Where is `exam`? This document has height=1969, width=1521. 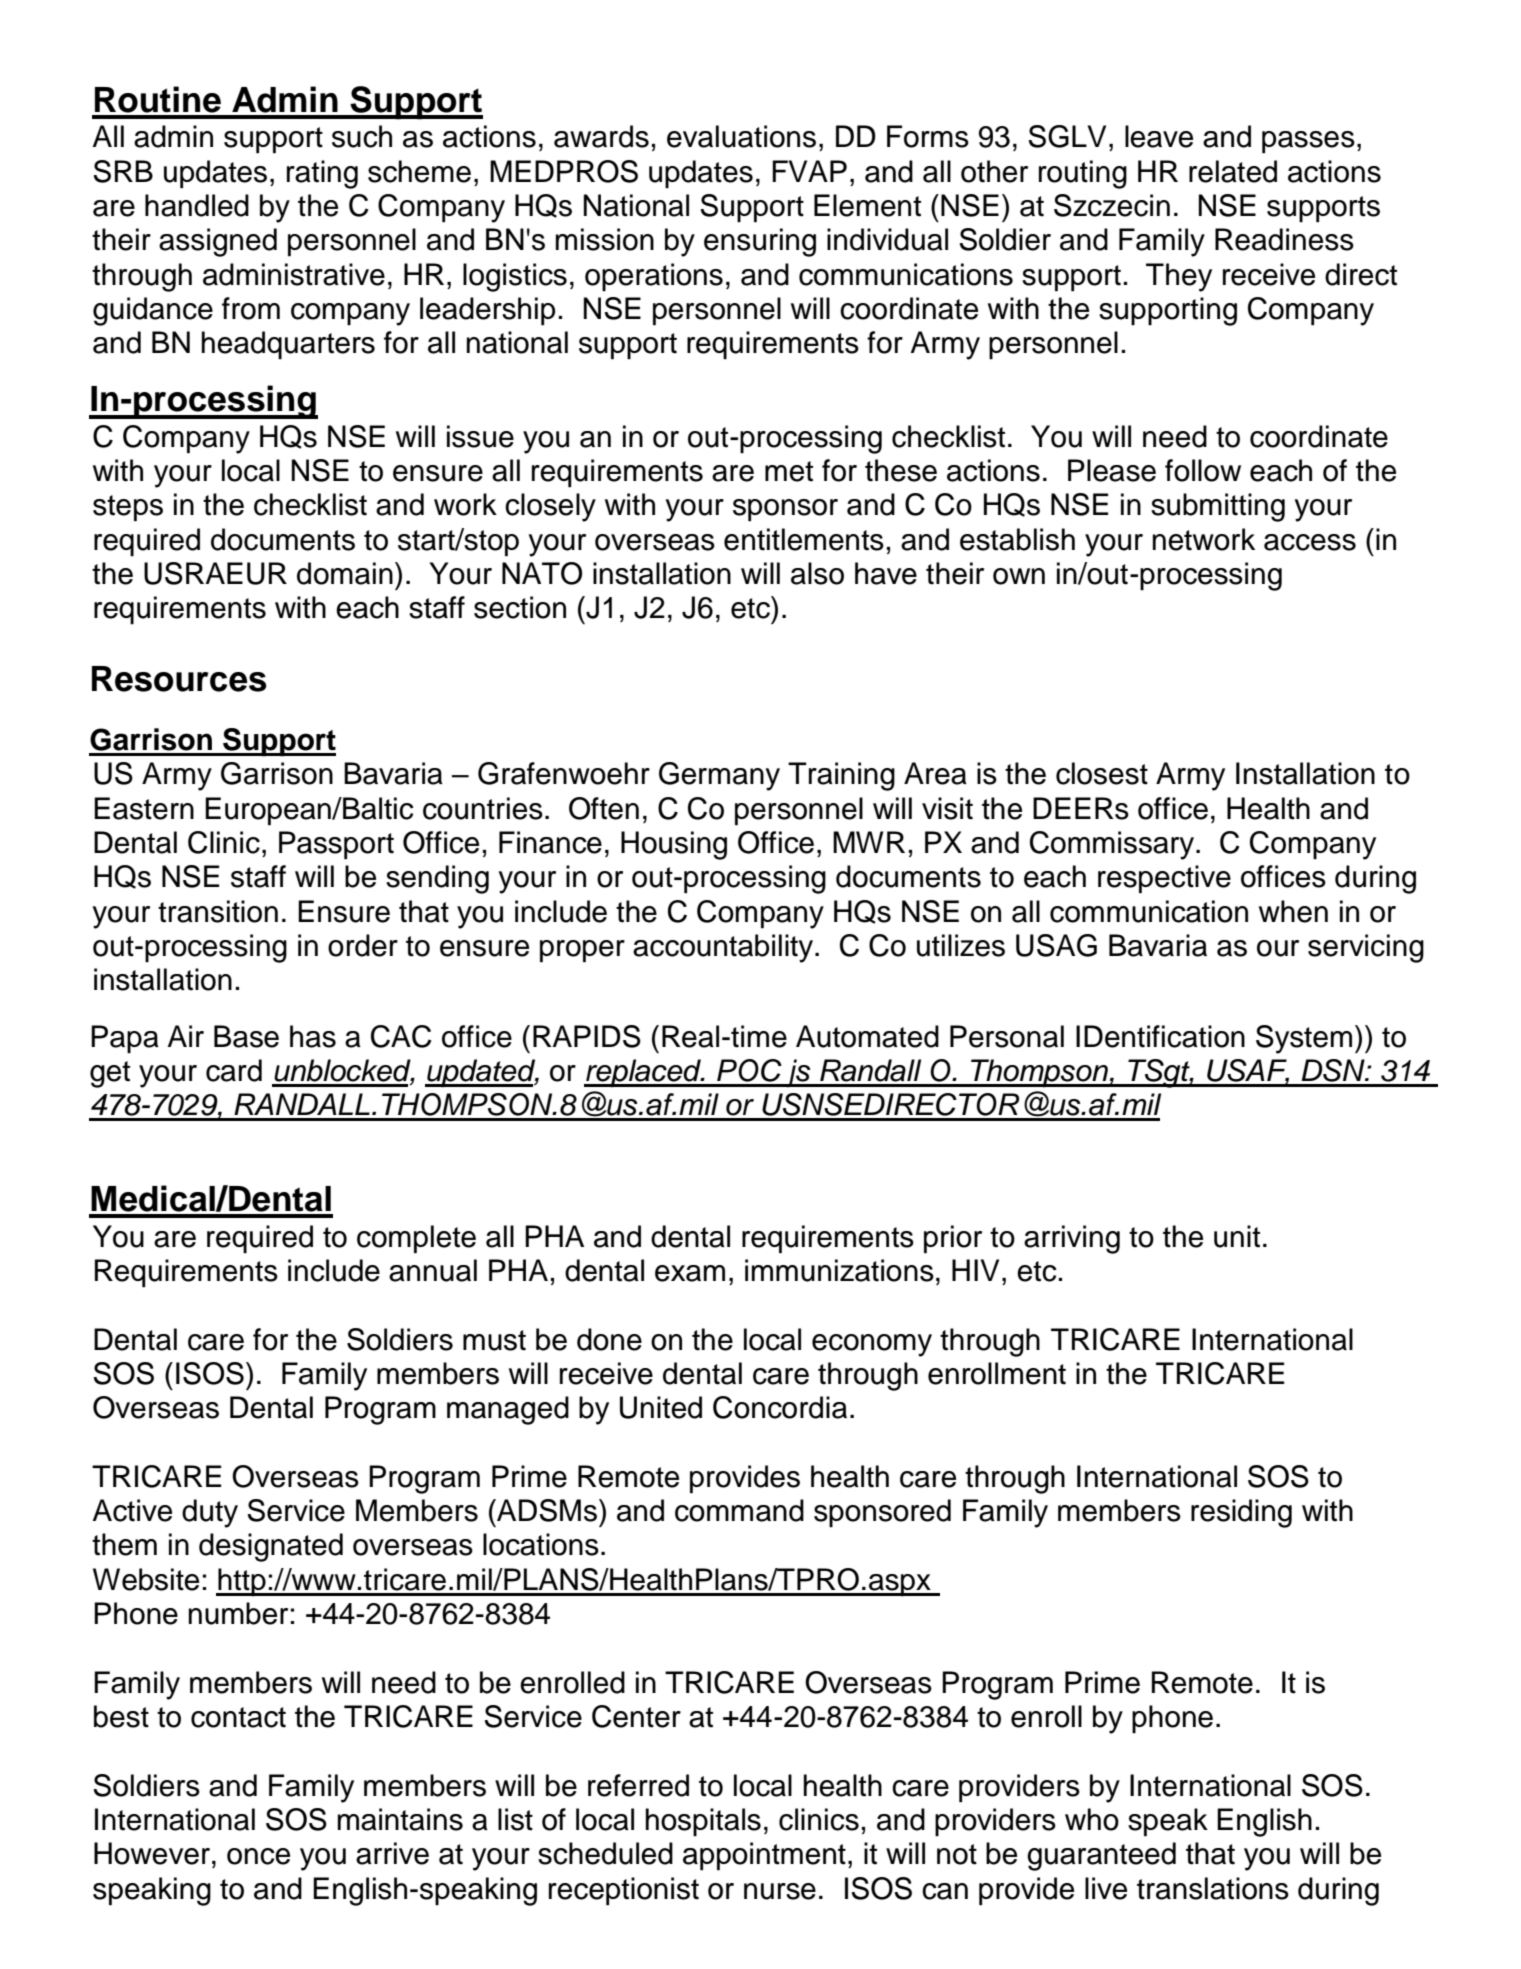 exam is located at coordinates (690, 1273).
